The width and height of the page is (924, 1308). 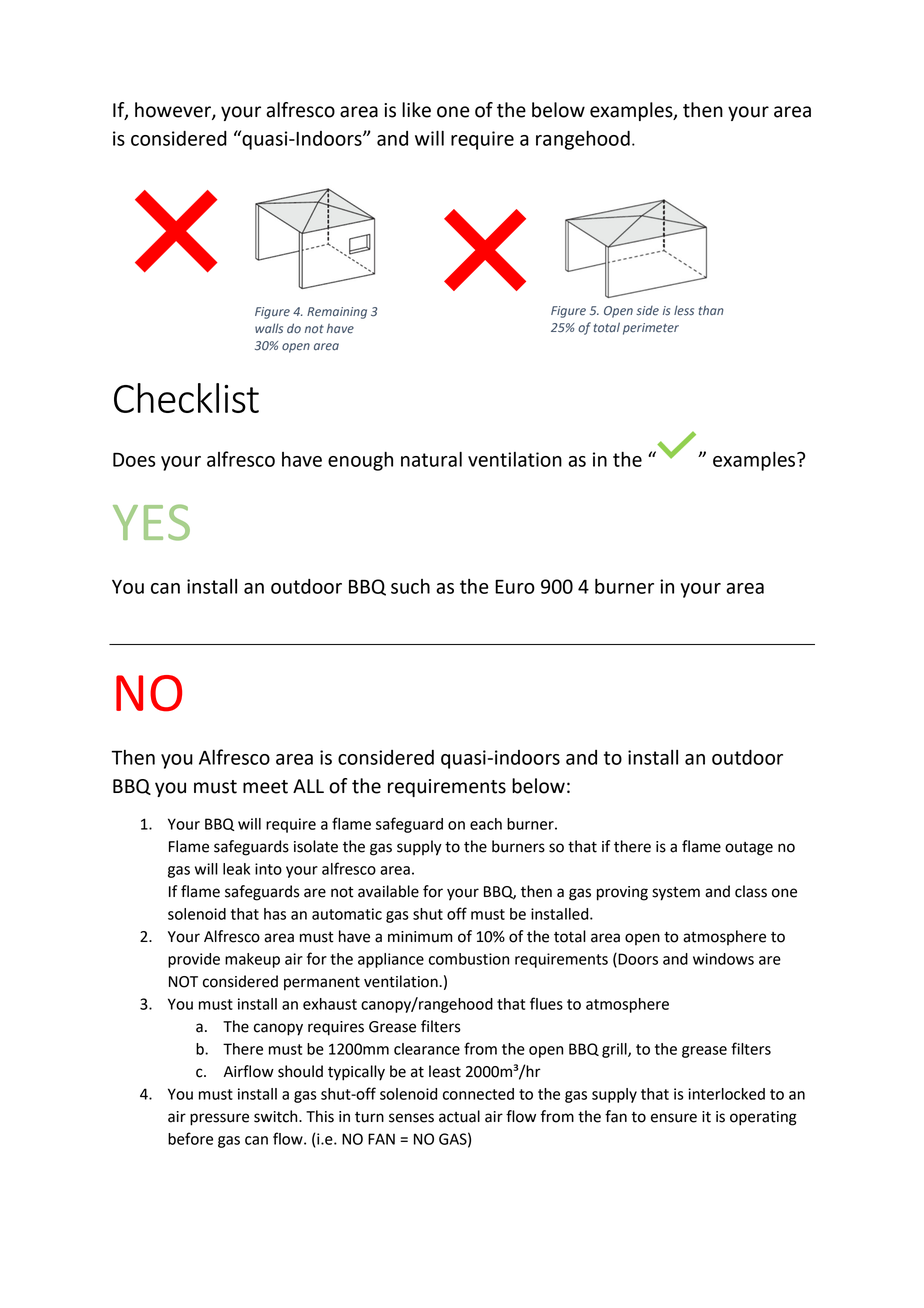 I want to click on actual, so click(x=459, y=1116).
